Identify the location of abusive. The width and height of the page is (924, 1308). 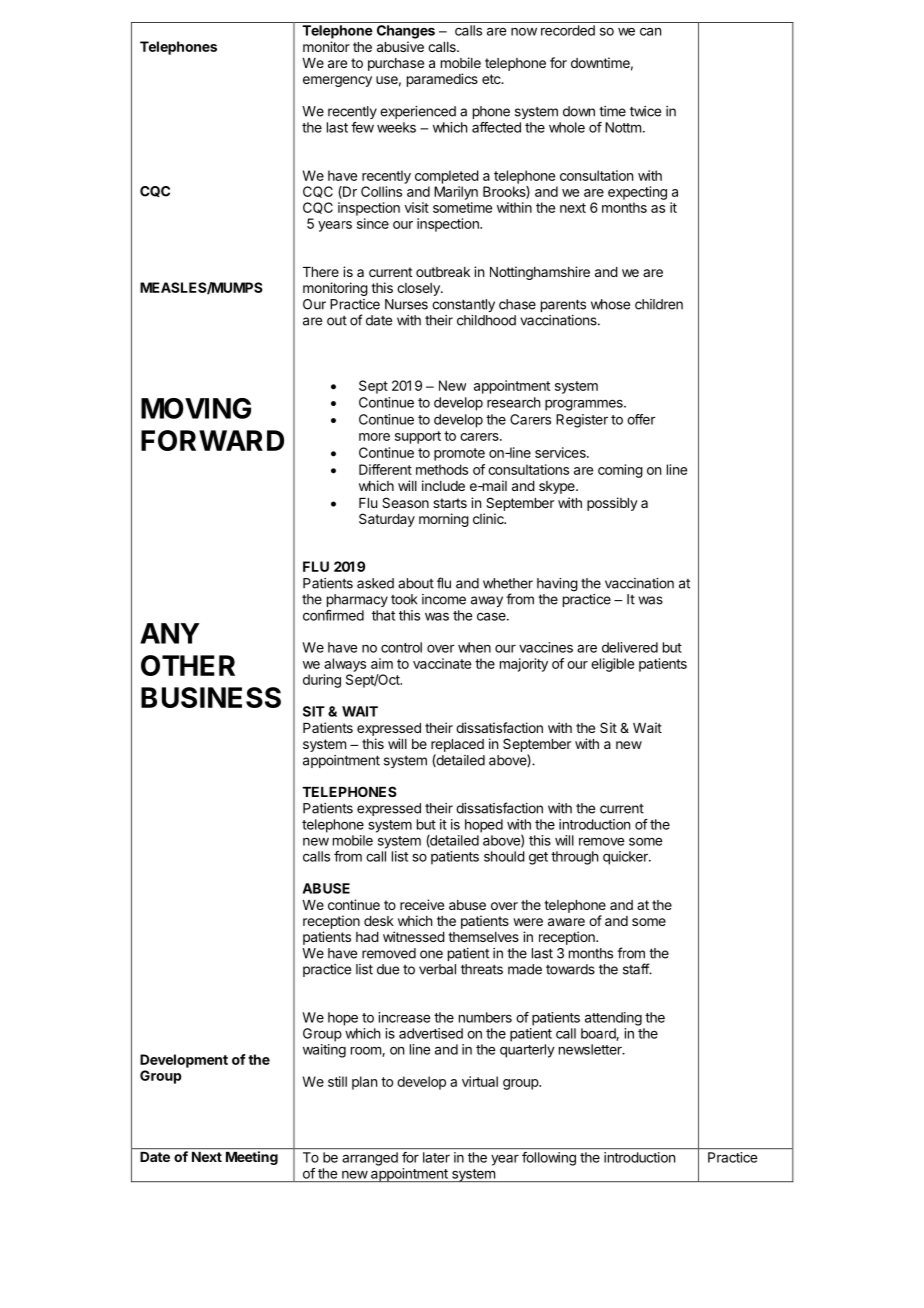
(400, 46).
